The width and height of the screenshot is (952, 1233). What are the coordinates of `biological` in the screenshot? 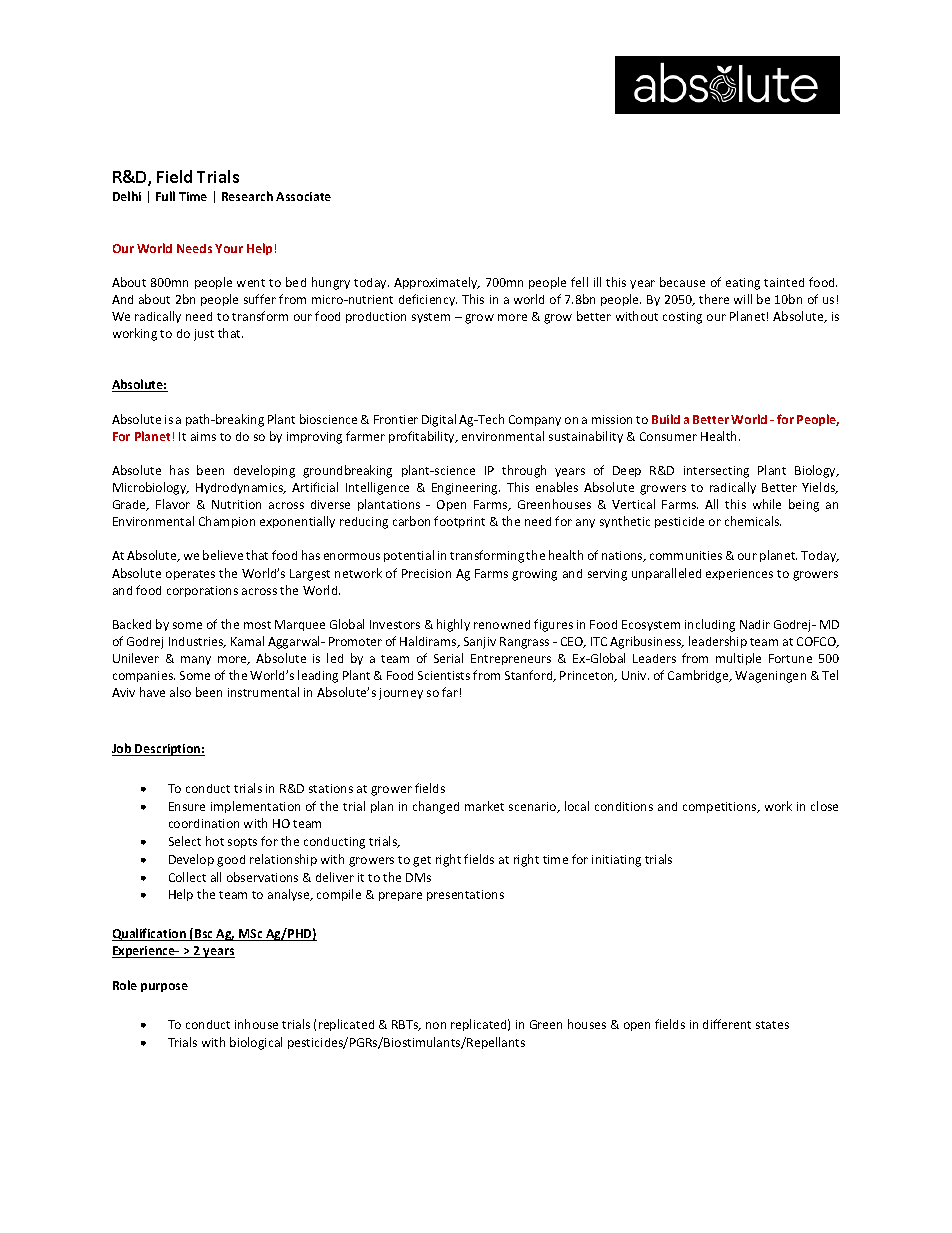 It's located at (256, 1043).
